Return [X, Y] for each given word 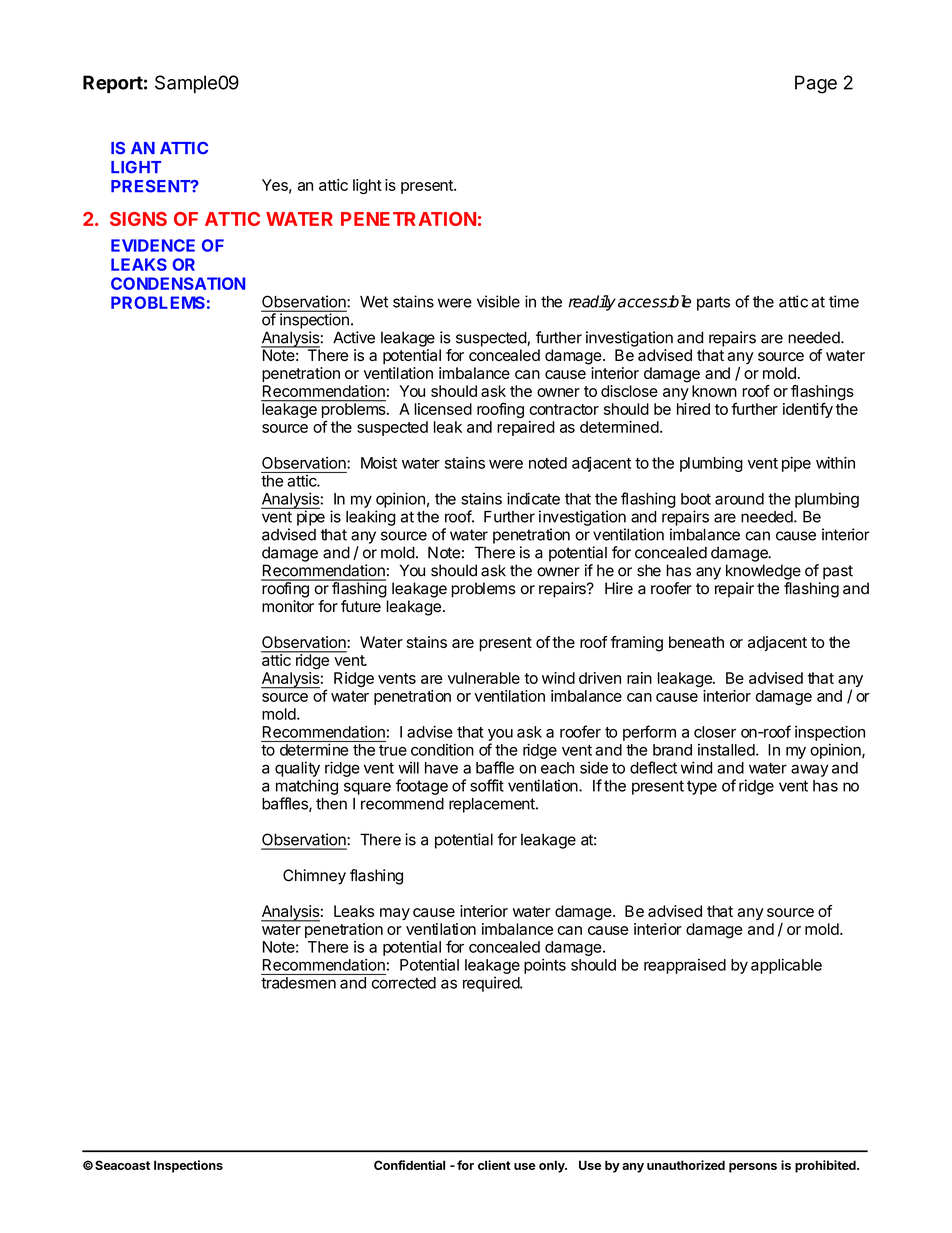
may [395, 914]
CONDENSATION [178, 283]
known [714, 391]
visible [498, 301]
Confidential [409, 1165]
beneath [696, 642]
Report [113, 84]
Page [816, 84]
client [494, 1165]
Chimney [314, 877]
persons [753, 1168]
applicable [786, 966]
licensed [443, 409]
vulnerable [484, 678]
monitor [288, 606]
